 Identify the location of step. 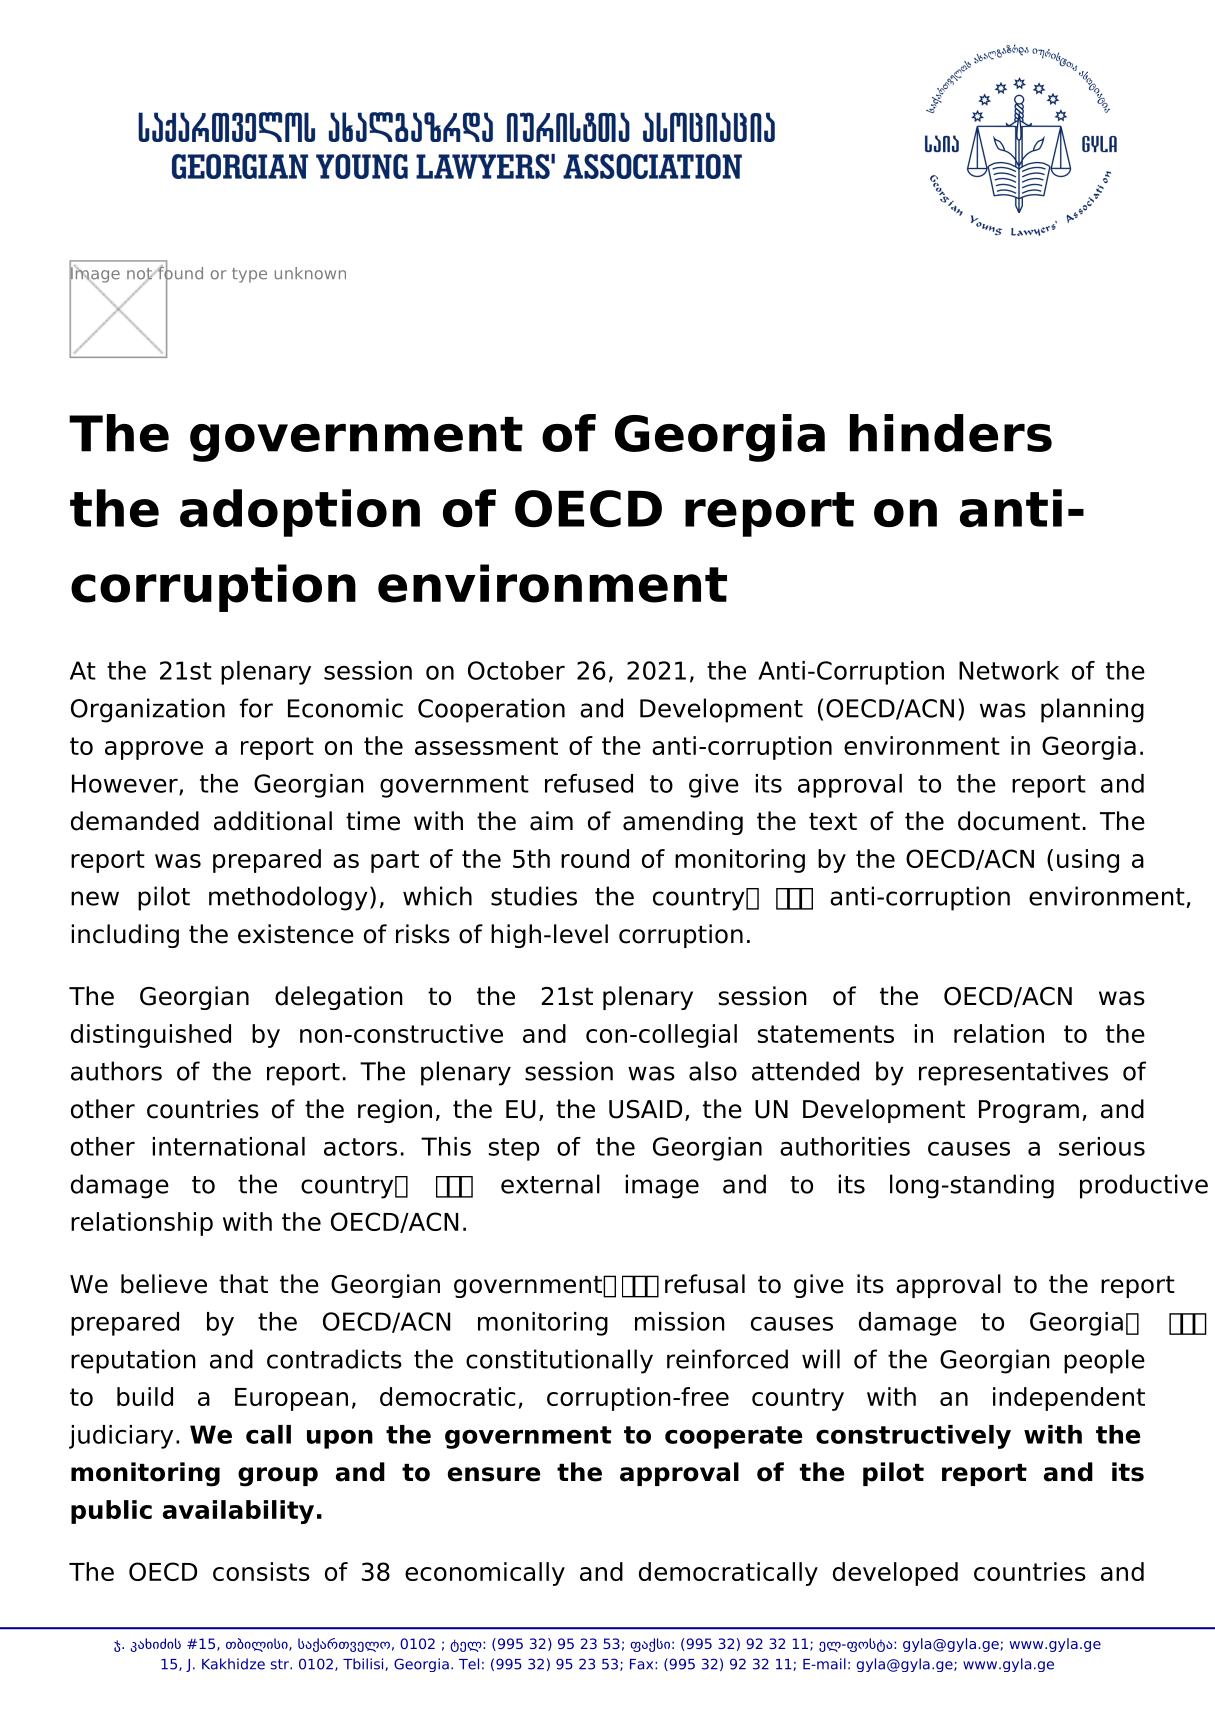
(514, 1149).
